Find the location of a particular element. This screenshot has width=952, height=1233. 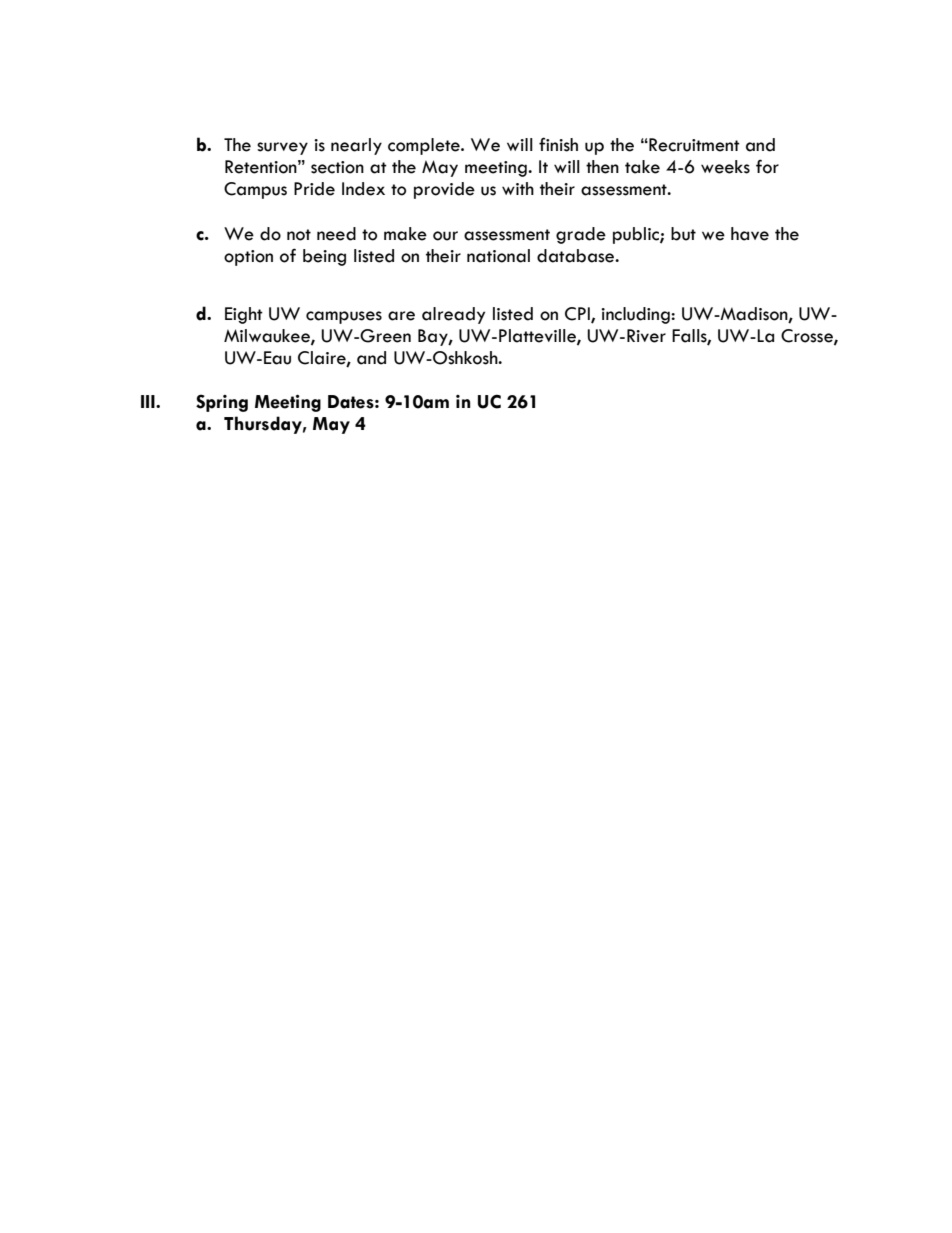

are is located at coordinates (401, 316).
